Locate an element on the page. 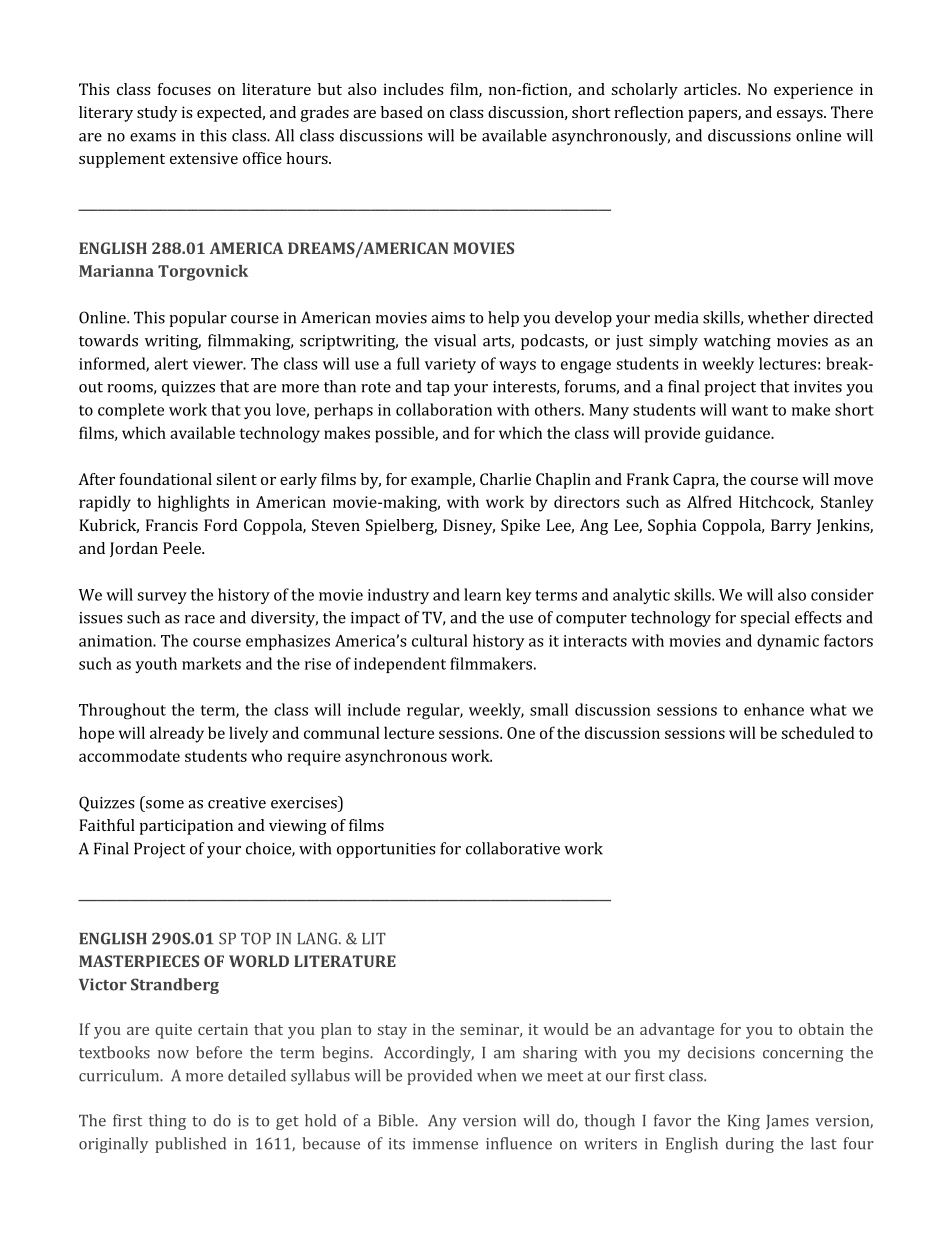 Image resolution: width=952 pixels, height=1233 pixels. thing is located at coordinates (167, 1122).
